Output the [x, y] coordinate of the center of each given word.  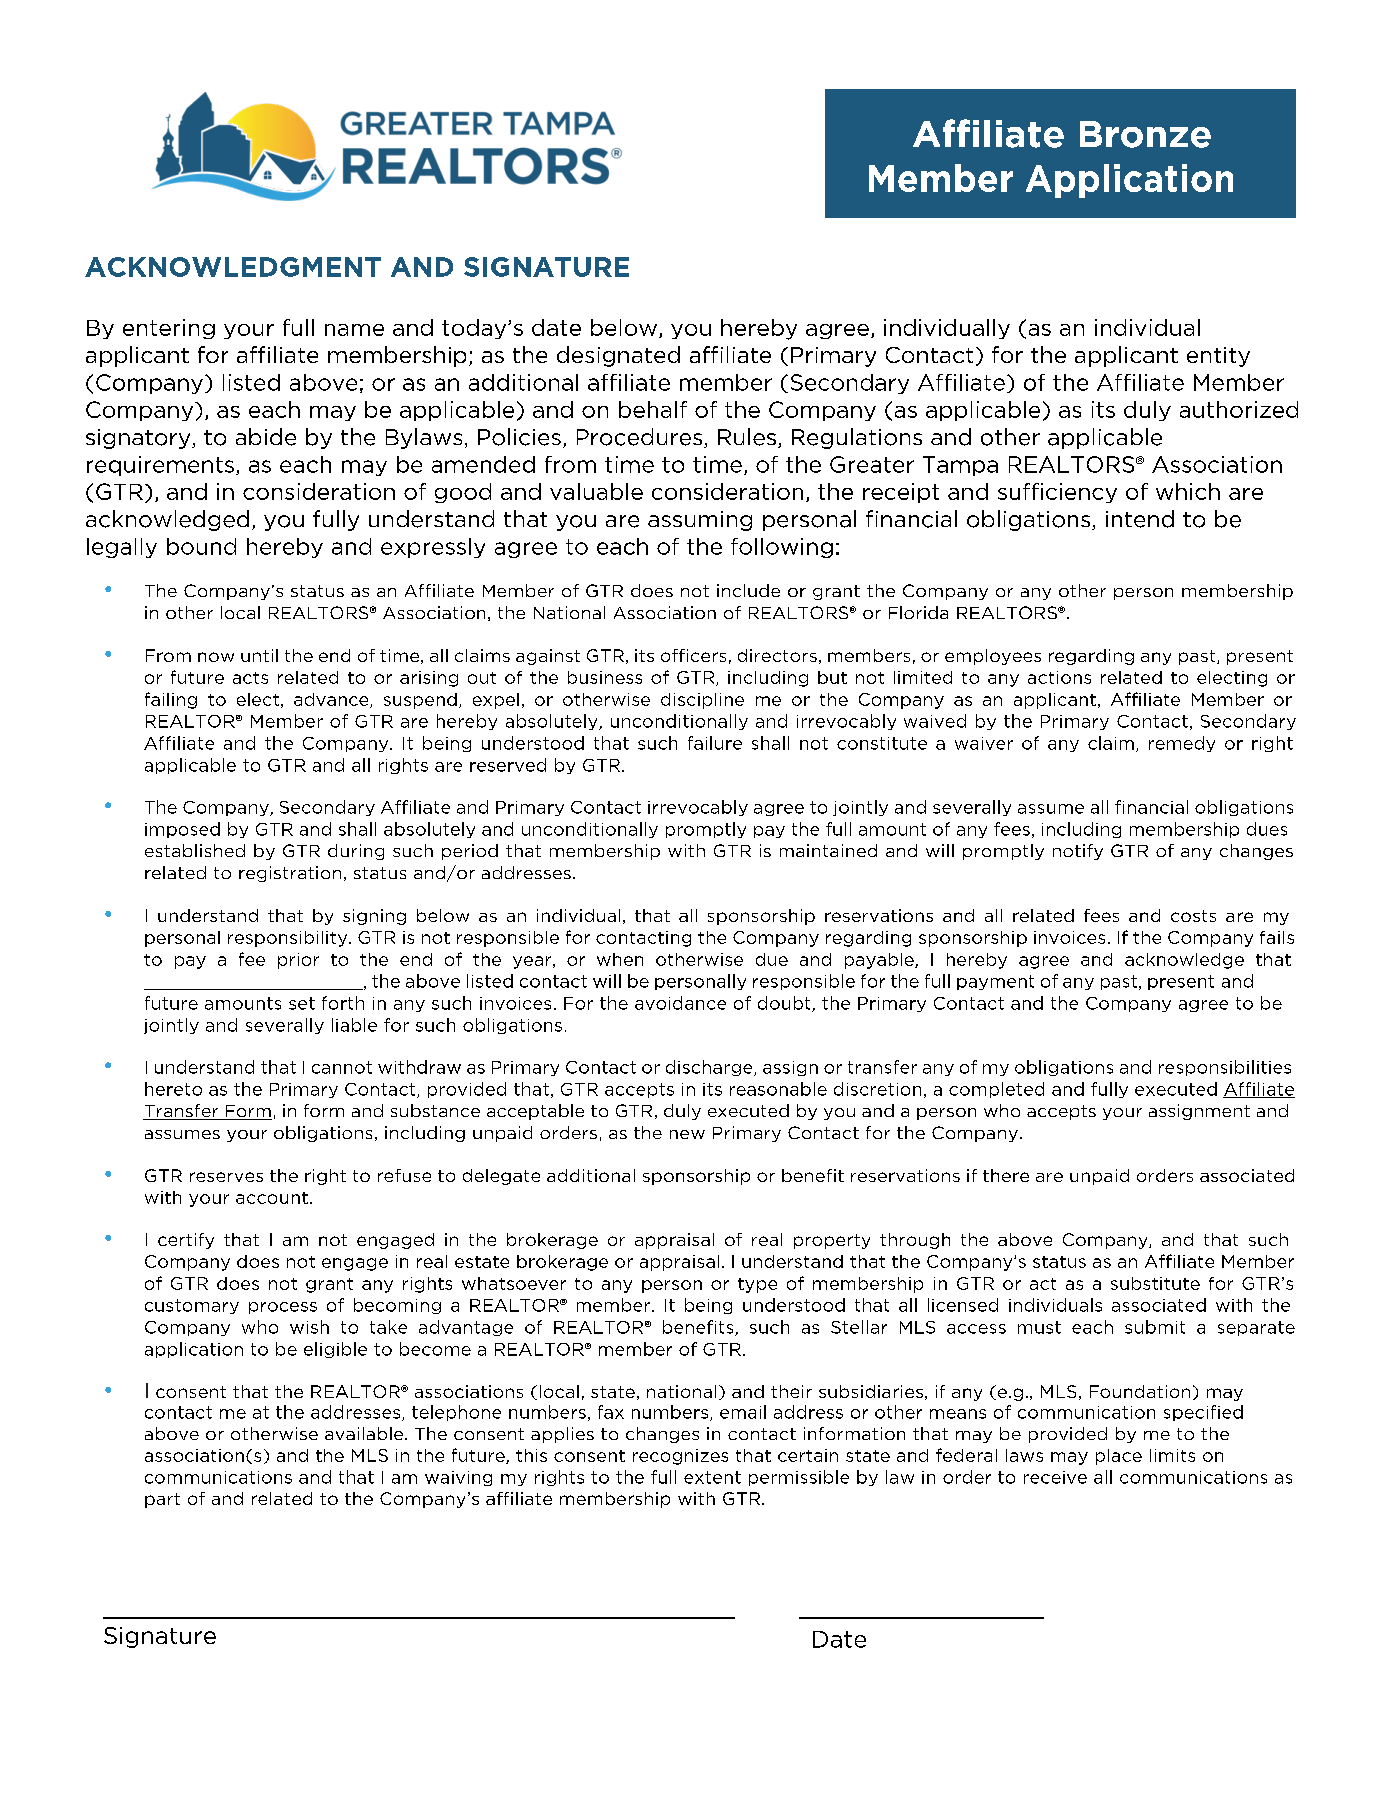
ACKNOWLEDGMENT [233, 267]
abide [266, 437]
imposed [182, 830]
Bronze [1145, 134]
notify [1078, 852]
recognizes [680, 1457]
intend [1140, 519]
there [1006, 1175]
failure [715, 743]
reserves [226, 1177]
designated [618, 356]
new [687, 1134]
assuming [700, 521]
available [365, 1433]
